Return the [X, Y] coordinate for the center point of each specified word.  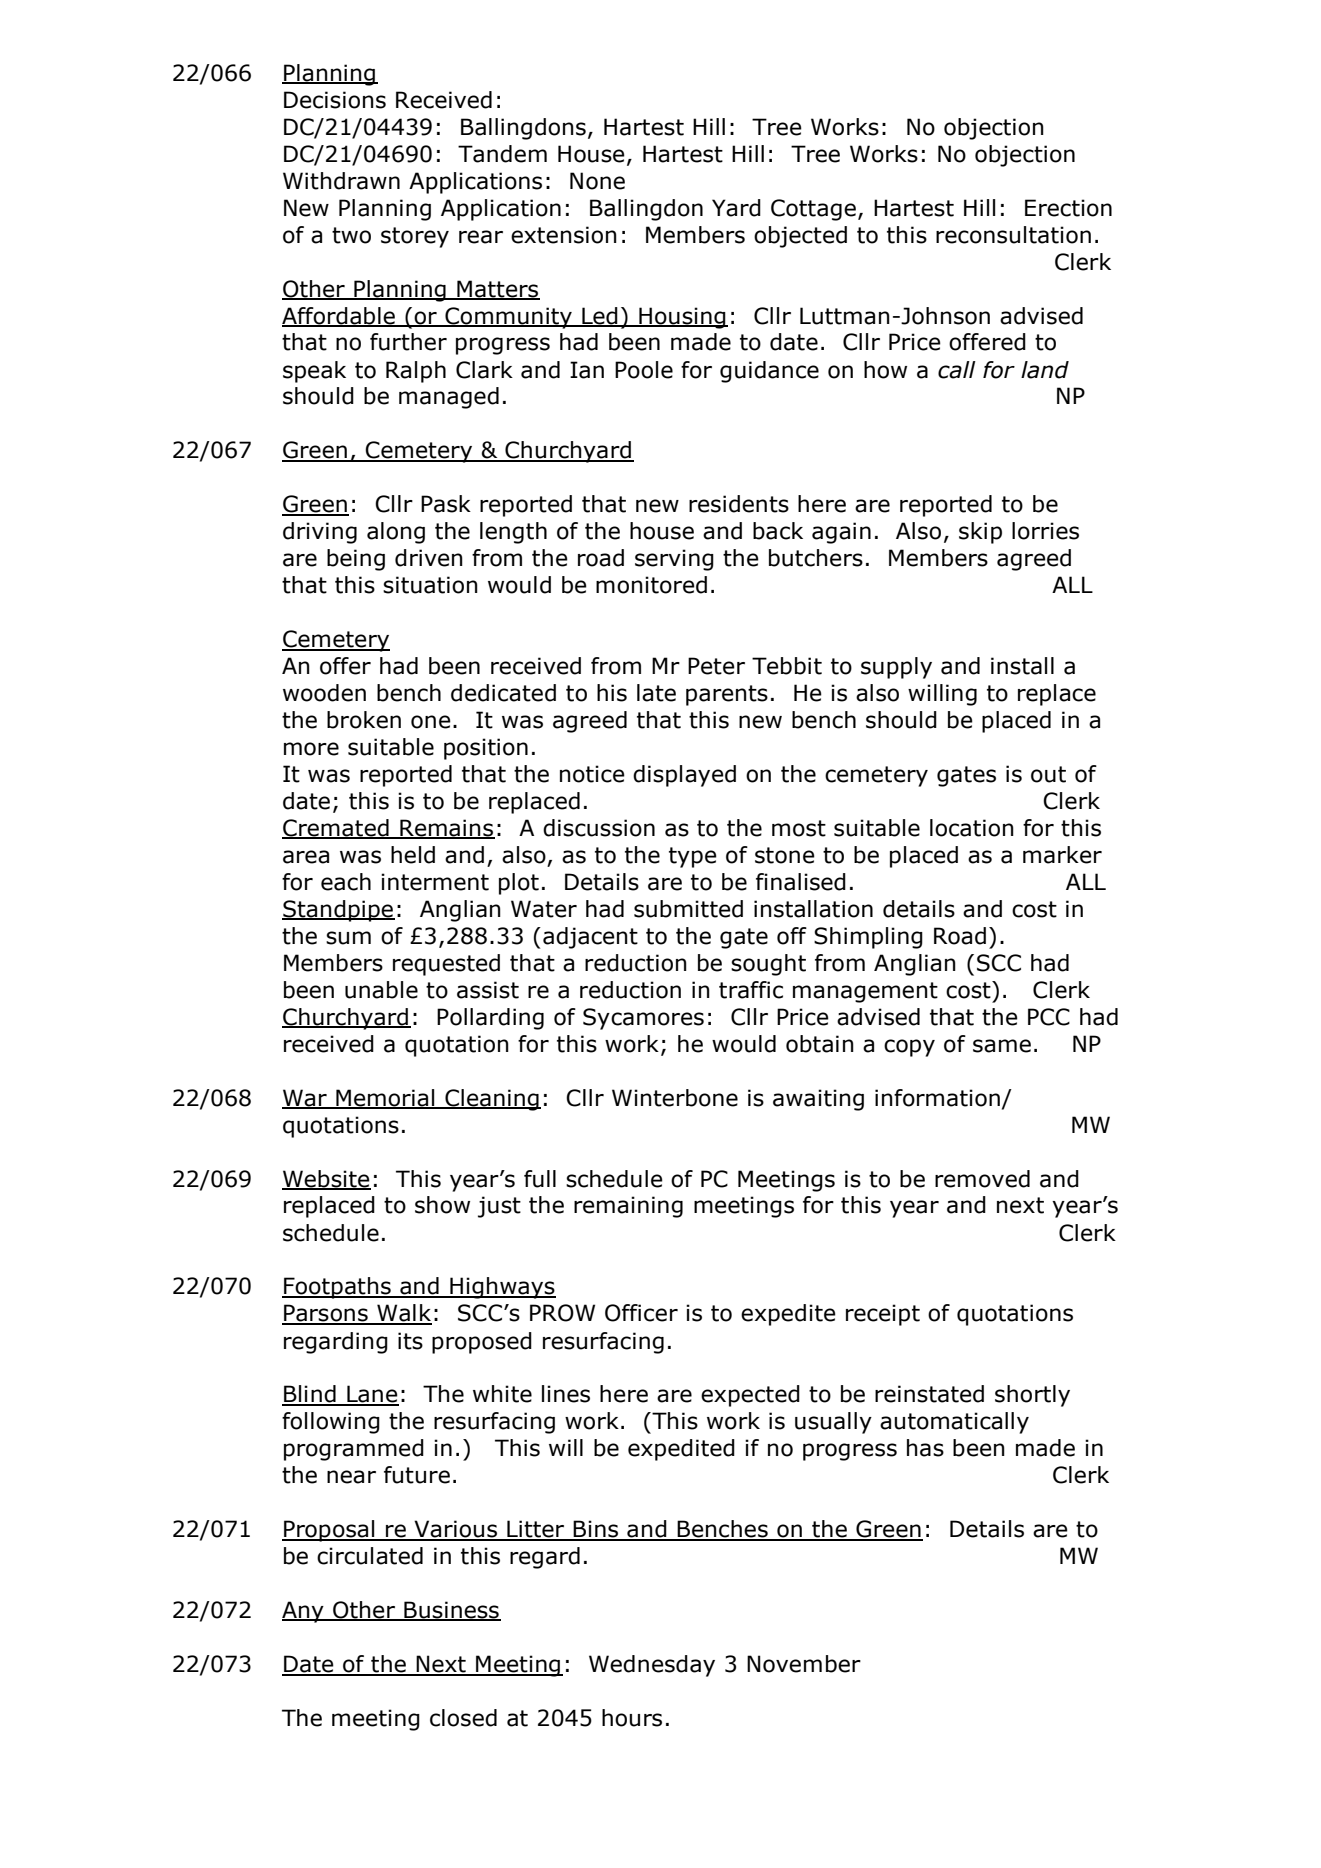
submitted [688, 909]
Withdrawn [341, 181]
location [972, 828]
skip [980, 533]
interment [435, 882]
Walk [403, 1314]
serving [674, 560]
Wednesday [652, 1666]
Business [451, 1611]
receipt [883, 1315]
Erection [1068, 208]
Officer [641, 1313]
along [396, 533]
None [597, 181]
